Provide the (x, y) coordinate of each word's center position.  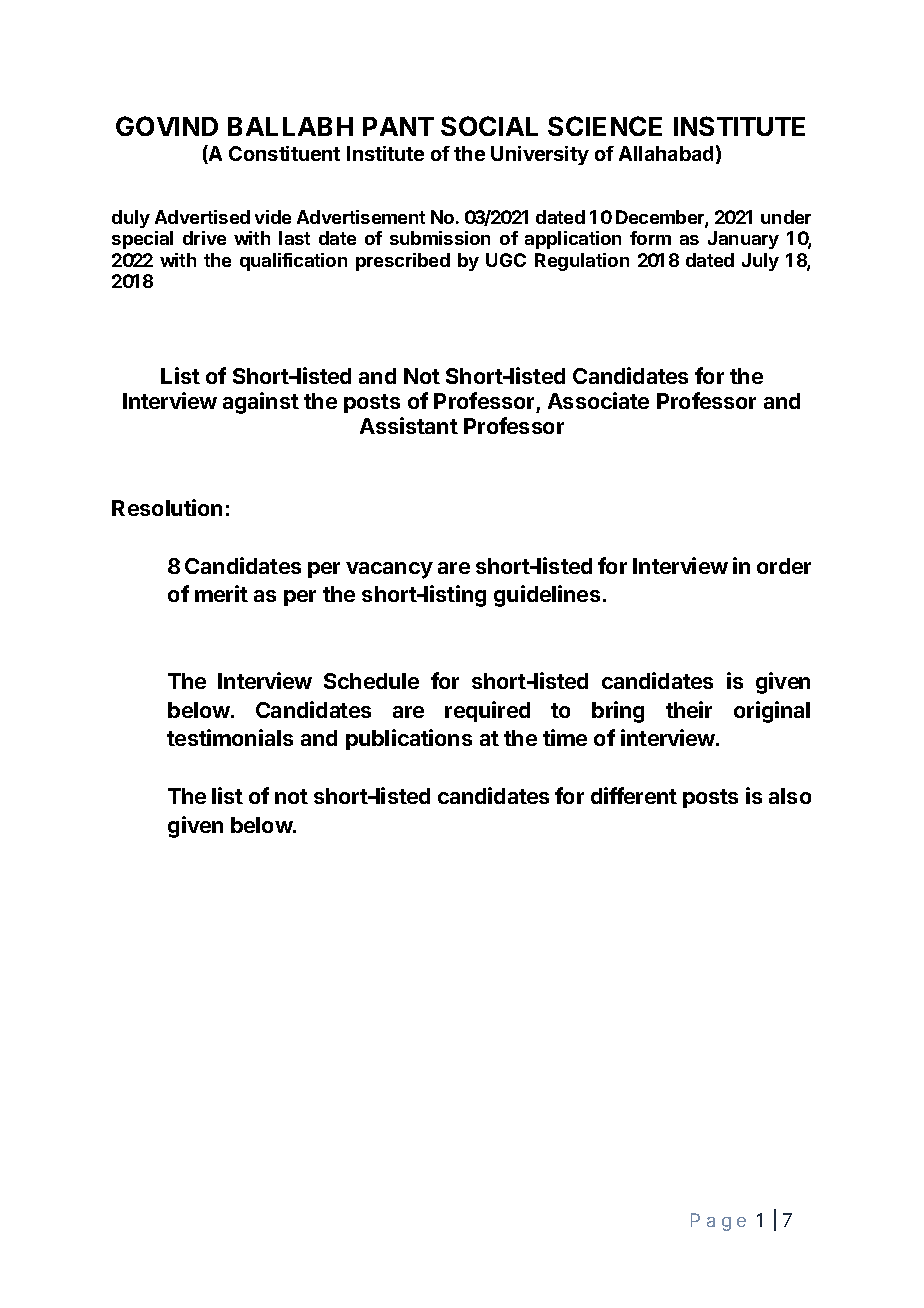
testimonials (230, 737)
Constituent (284, 153)
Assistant (409, 425)
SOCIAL (489, 126)
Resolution (167, 507)
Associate (598, 400)
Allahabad (666, 153)
